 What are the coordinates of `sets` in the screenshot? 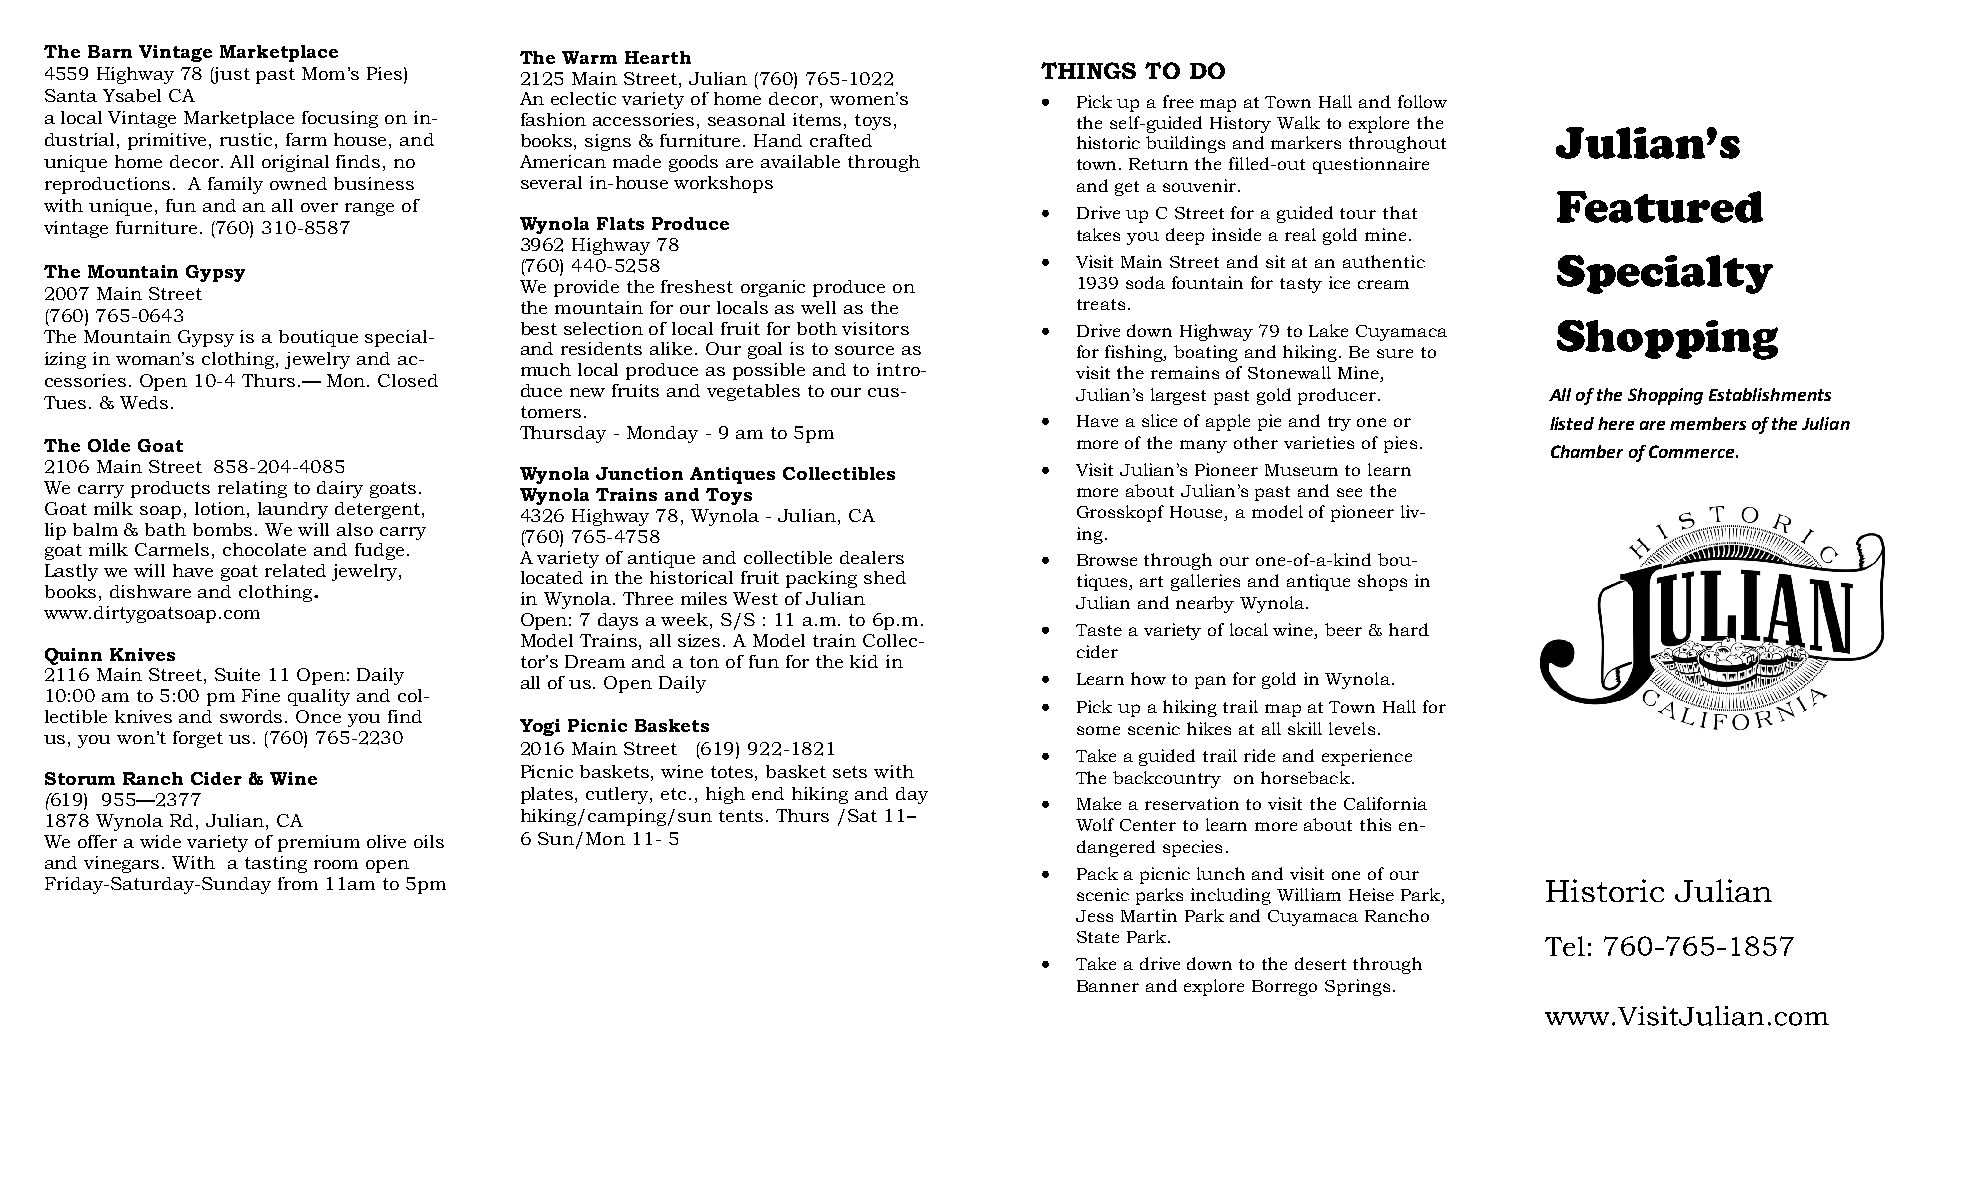 It's located at (850, 772).
